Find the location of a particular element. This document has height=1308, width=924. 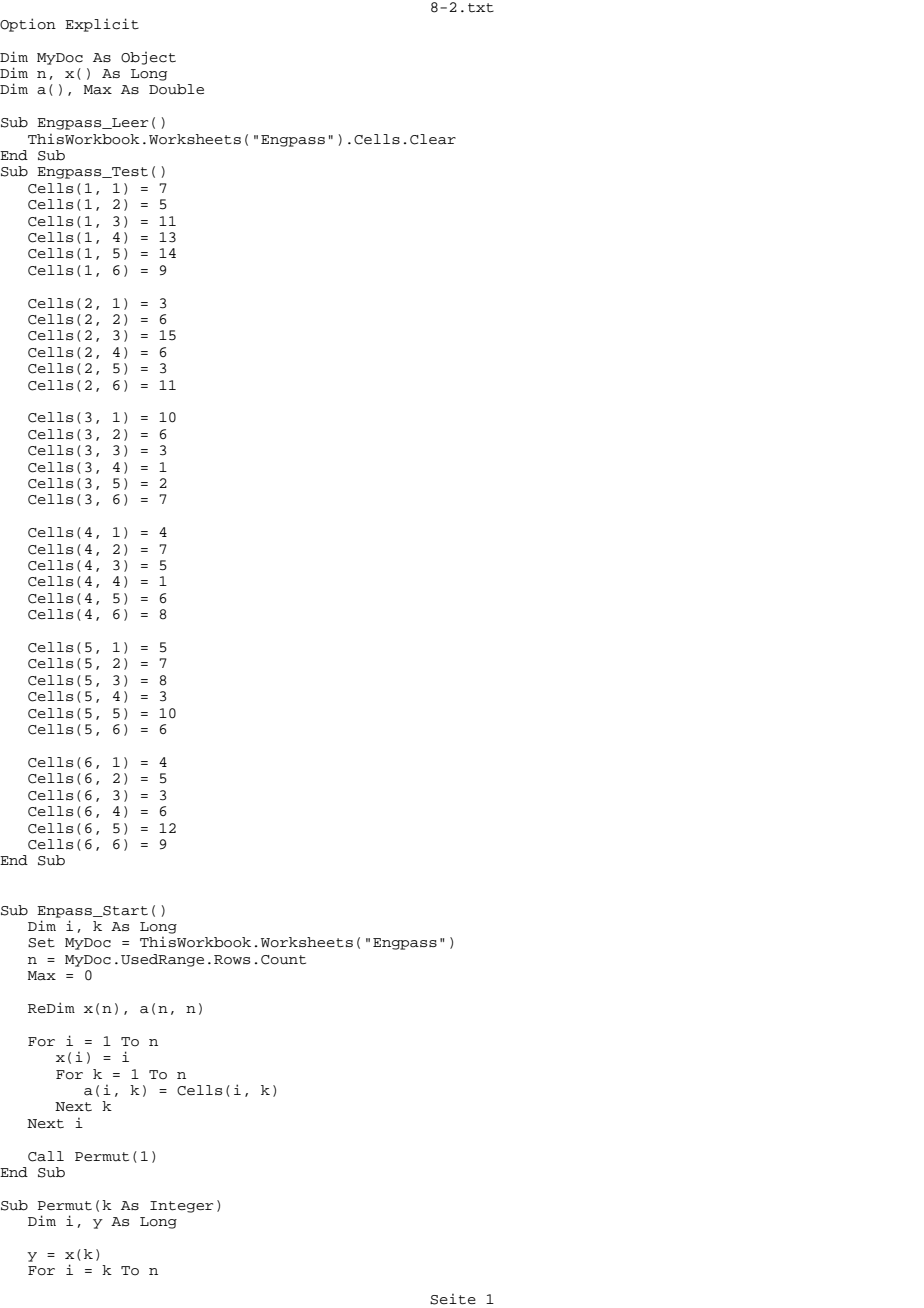

Explicit is located at coordinates (102, 25).
